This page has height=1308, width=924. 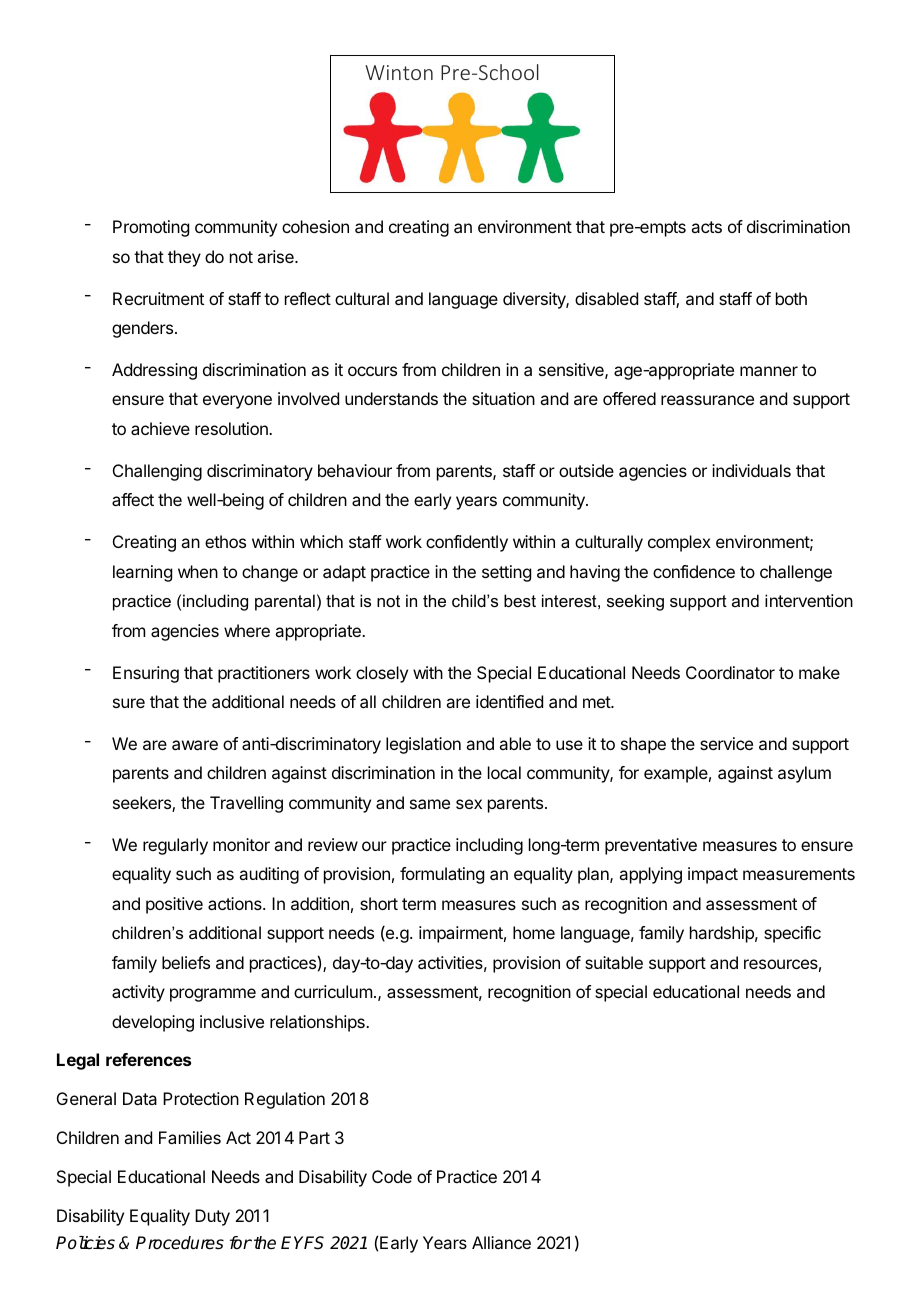 I want to click on Code, so click(x=392, y=1176).
